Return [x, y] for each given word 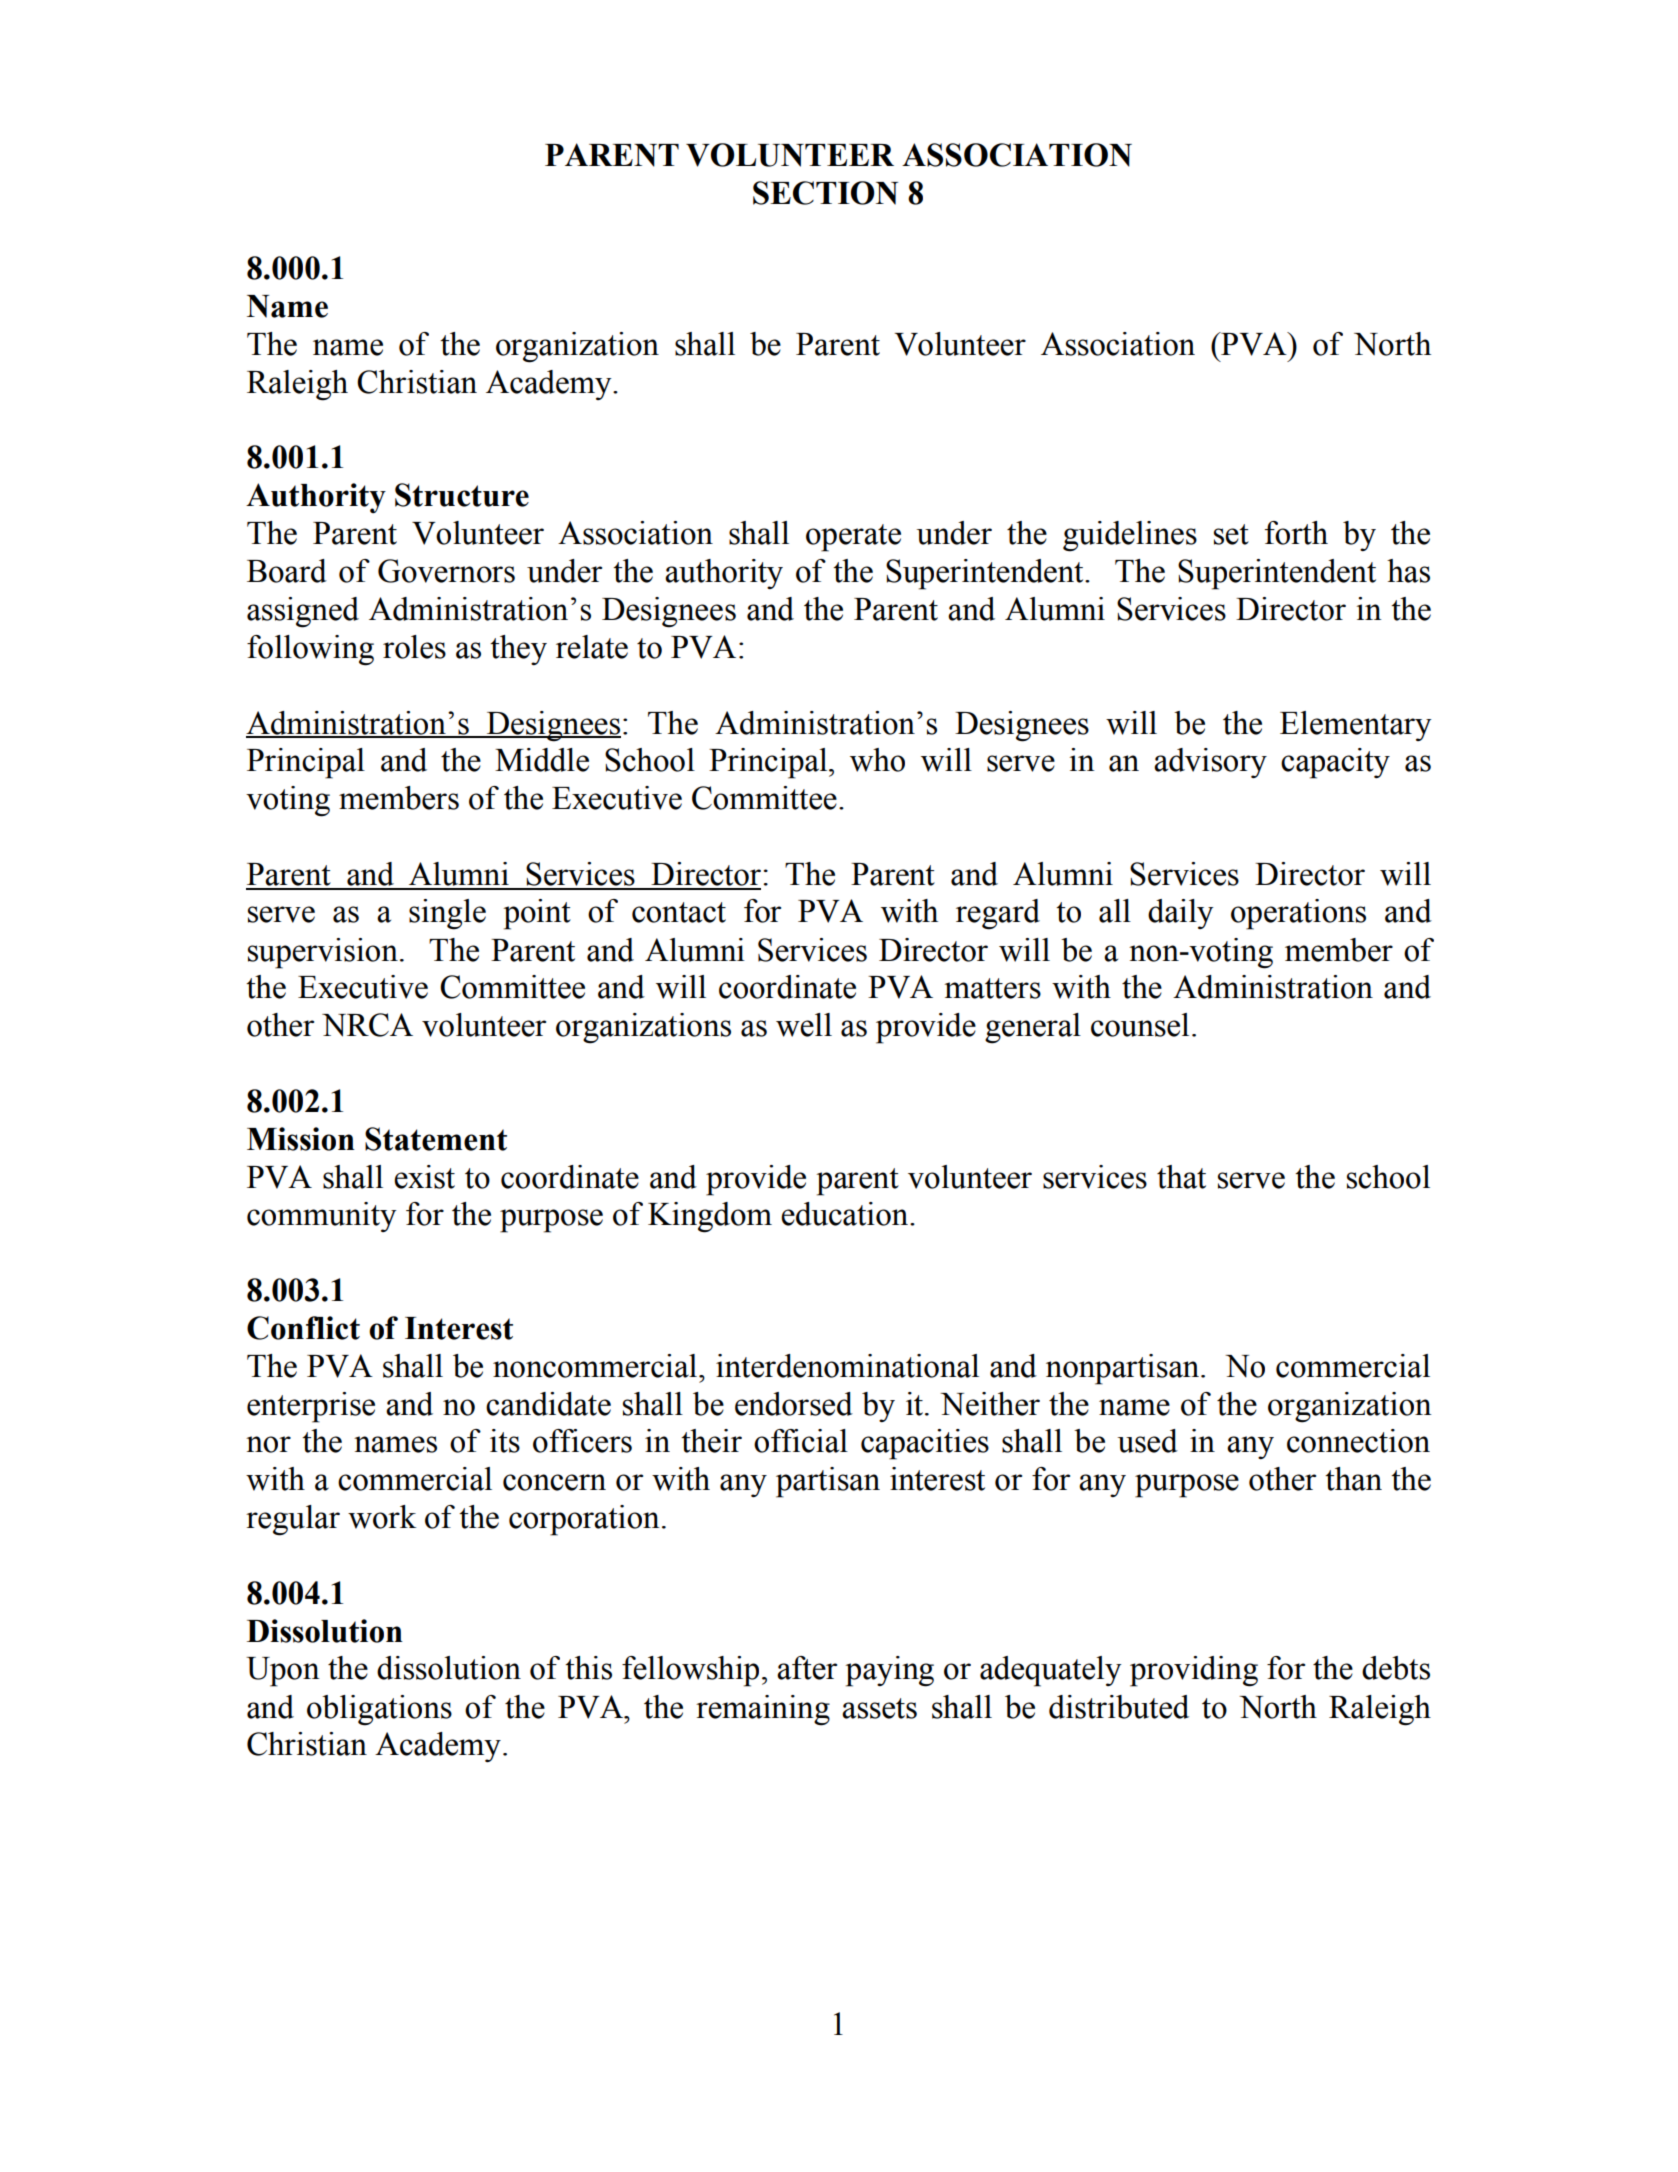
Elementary [1356, 726]
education [846, 1214]
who [877, 760]
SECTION [825, 193]
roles [414, 647]
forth [1296, 533]
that [1181, 1177]
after [807, 1668]
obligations [379, 1710]
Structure [462, 495]
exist [424, 1177]
